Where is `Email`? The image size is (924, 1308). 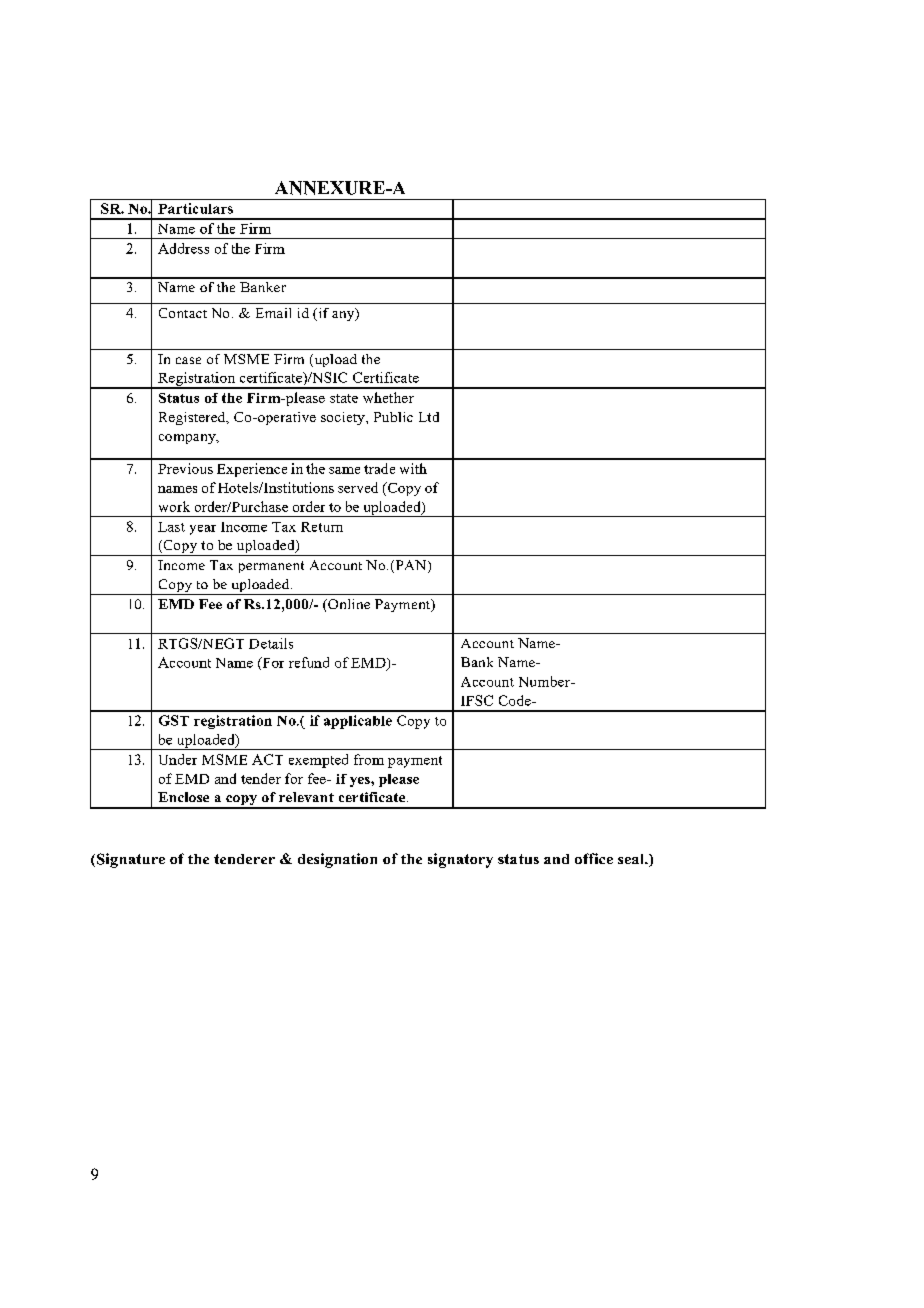 Email is located at coordinates (273, 313).
